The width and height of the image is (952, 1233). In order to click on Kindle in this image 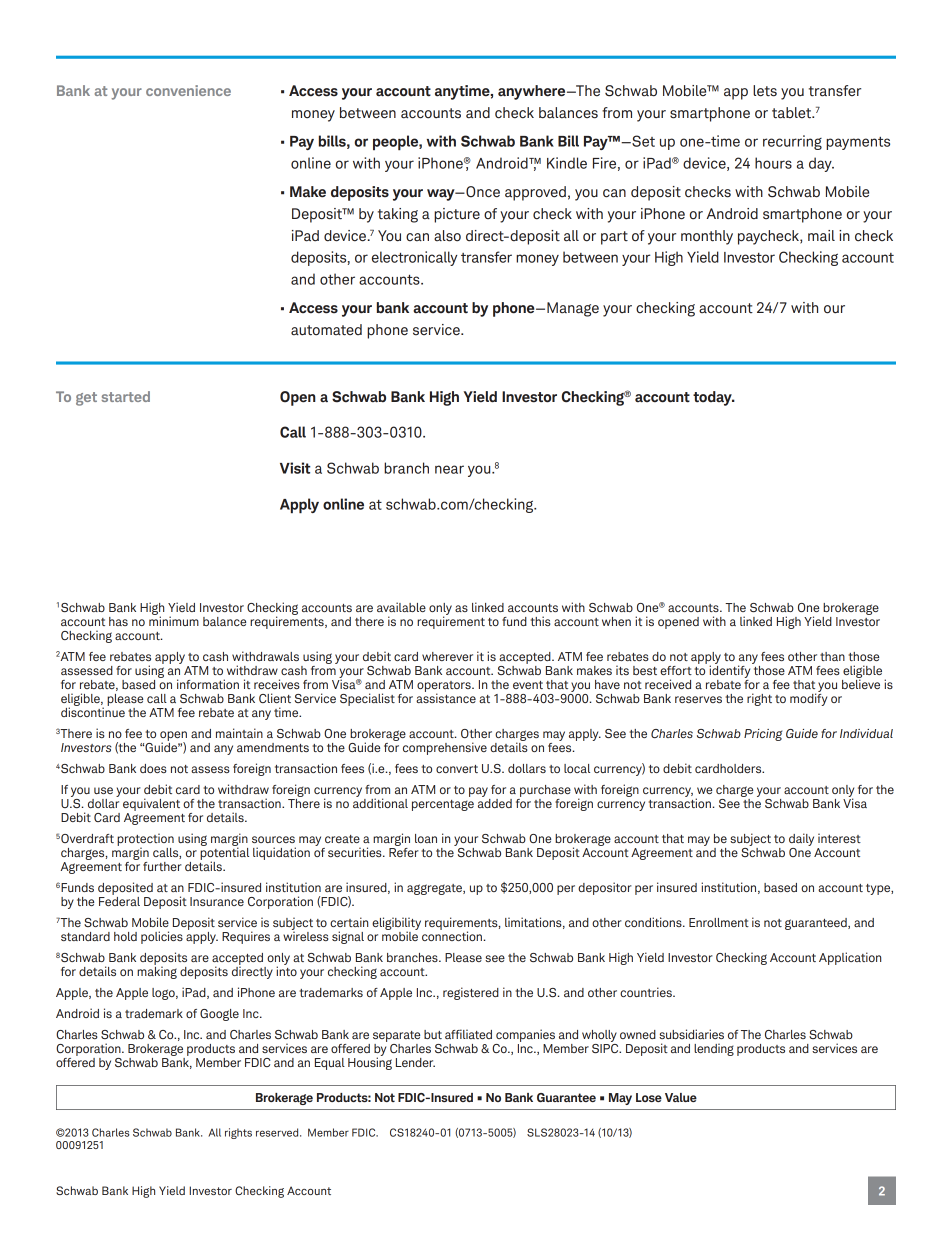, I will do `click(567, 163)`.
